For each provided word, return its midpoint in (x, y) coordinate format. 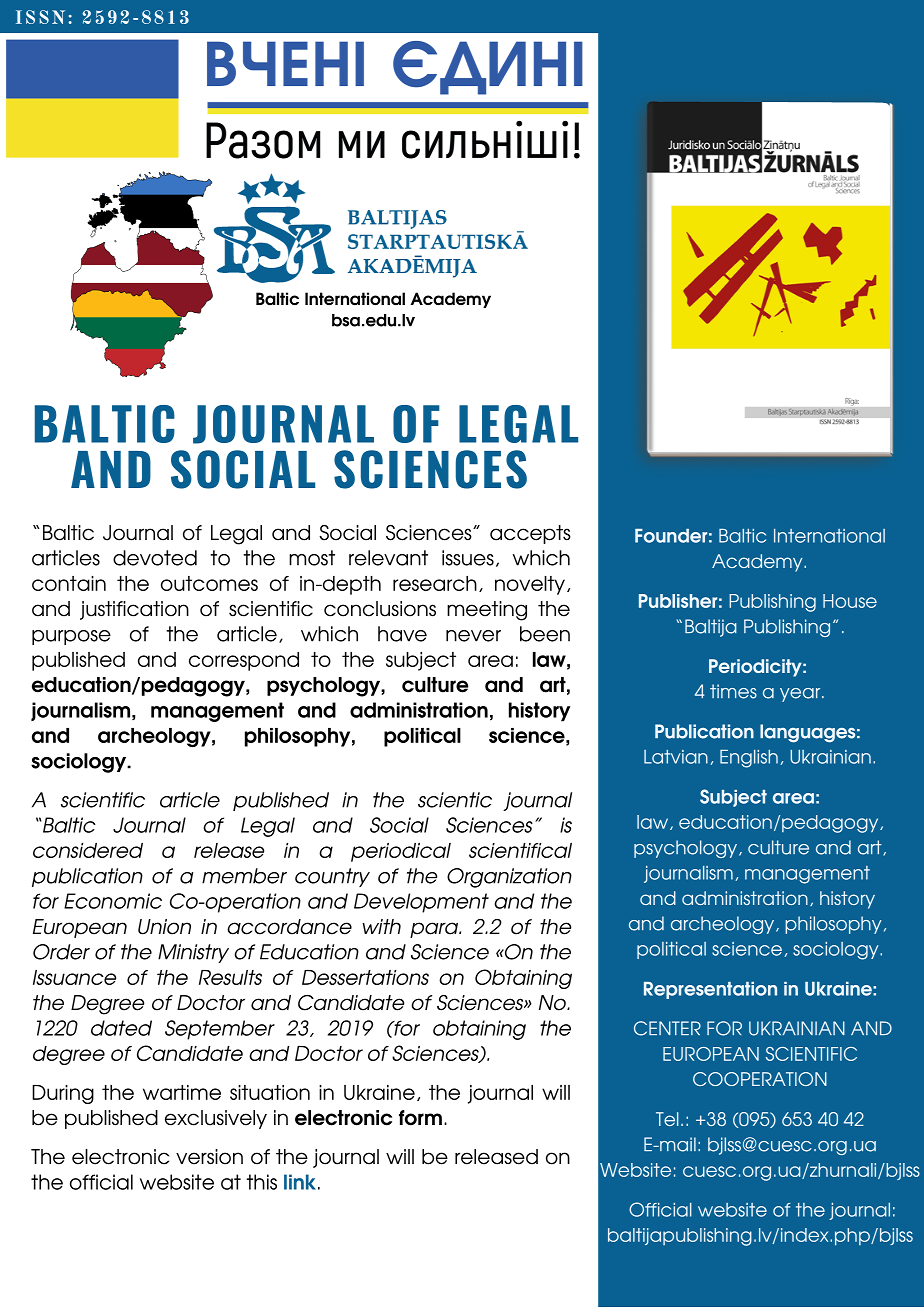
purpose (71, 637)
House (850, 601)
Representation (710, 990)
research (435, 583)
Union (164, 927)
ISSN (40, 17)
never (473, 636)
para (435, 930)
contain (69, 583)
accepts (530, 534)
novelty (530, 585)
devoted (155, 558)
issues (468, 558)
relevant (388, 558)
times (733, 691)
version (209, 1157)
